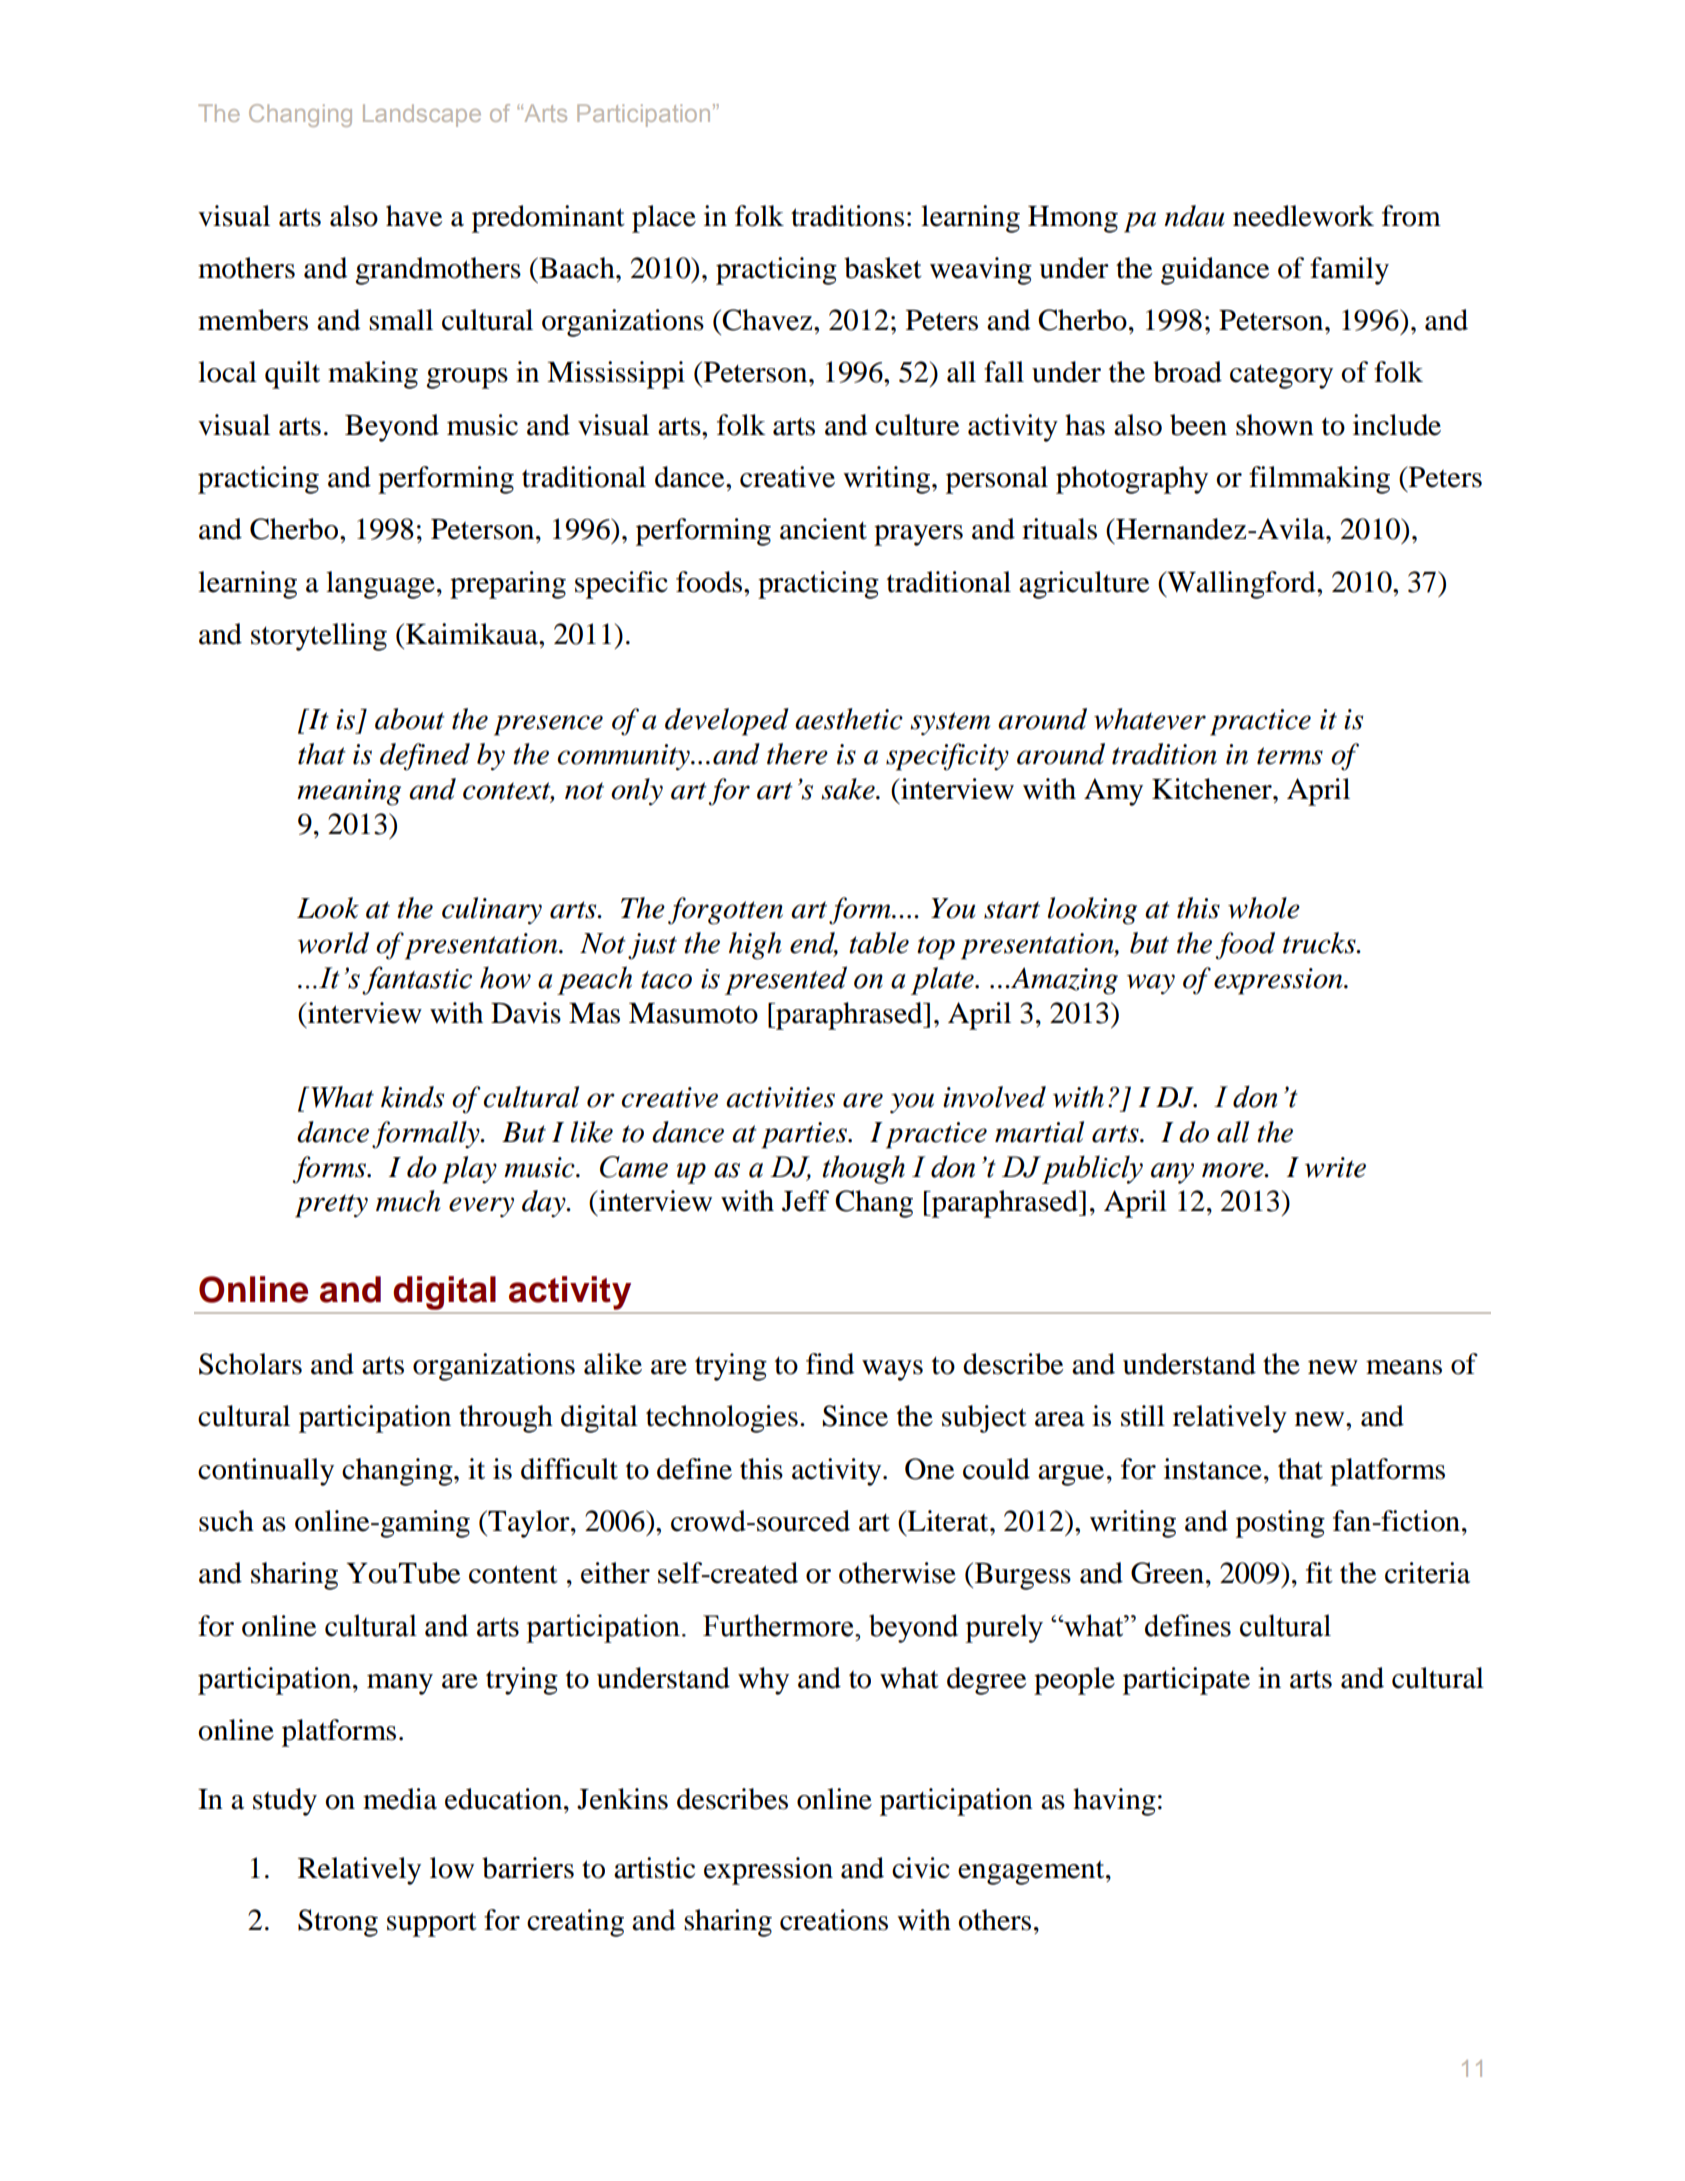  I want to click on fantastic, so click(417, 980).
